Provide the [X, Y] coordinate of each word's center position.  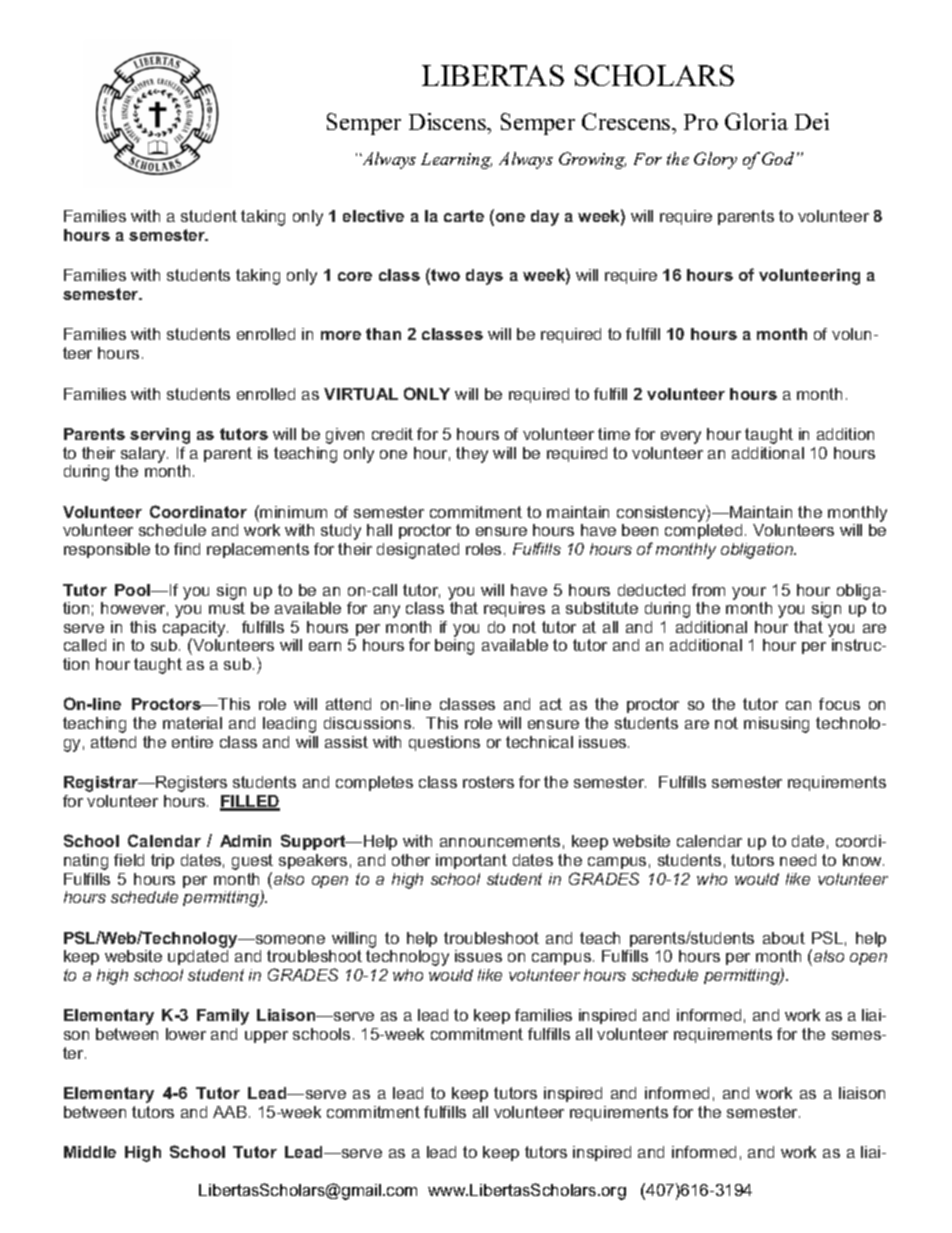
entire [192, 742]
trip [162, 861]
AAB [230, 1112]
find [187, 549]
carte [464, 216]
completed [703, 531]
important [471, 861]
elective [373, 216]
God [778, 158]
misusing [776, 725]
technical [539, 742]
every [681, 437]
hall [379, 530]
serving [160, 436]
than [383, 334]
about [784, 938]
